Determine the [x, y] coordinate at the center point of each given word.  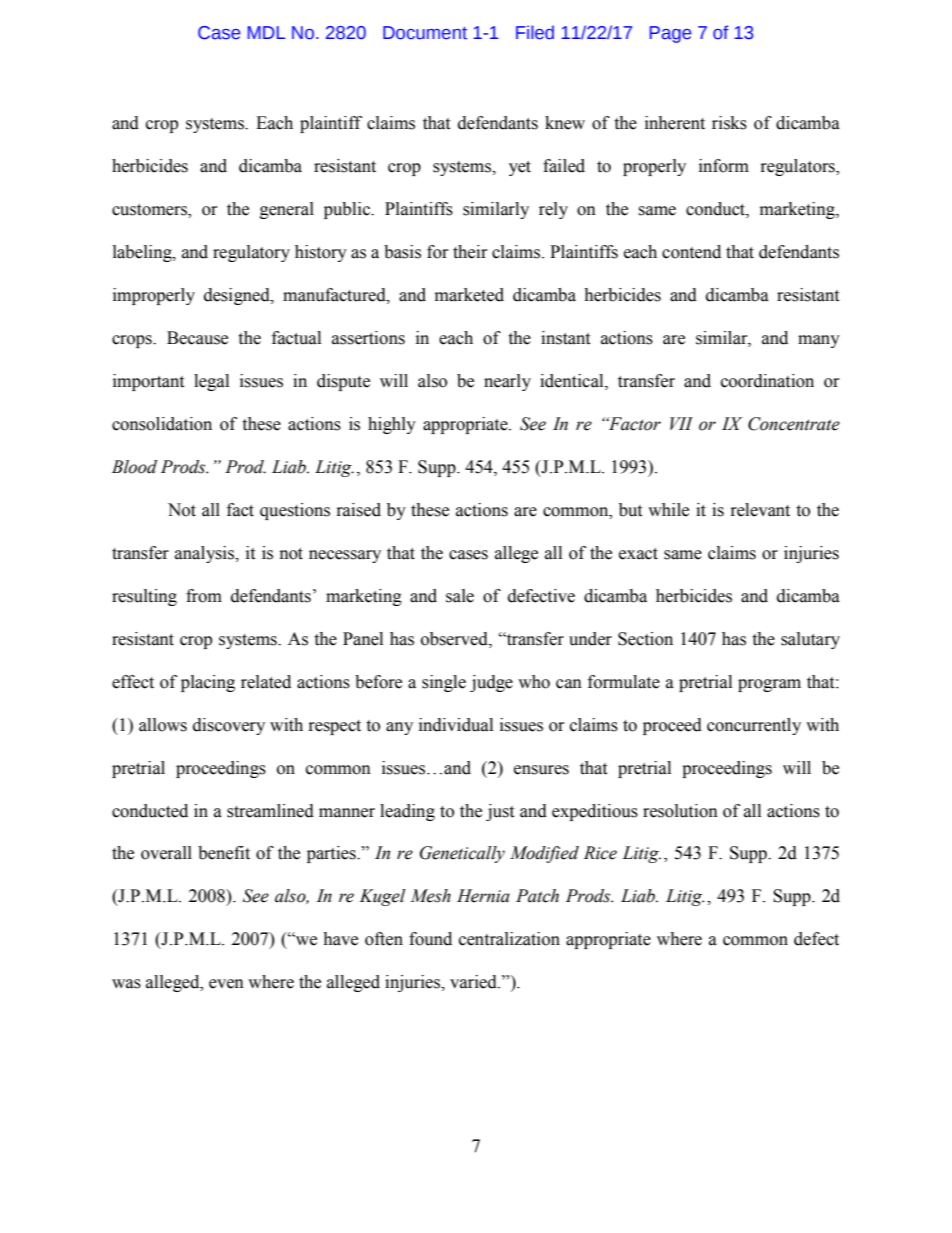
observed [455, 639]
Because [197, 338]
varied [474, 982]
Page [670, 34]
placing [208, 683]
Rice [600, 853]
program [769, 685]
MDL [266, 32]
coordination [767, 381]
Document [425, 33]
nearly [507, 382]
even [226, 984]
